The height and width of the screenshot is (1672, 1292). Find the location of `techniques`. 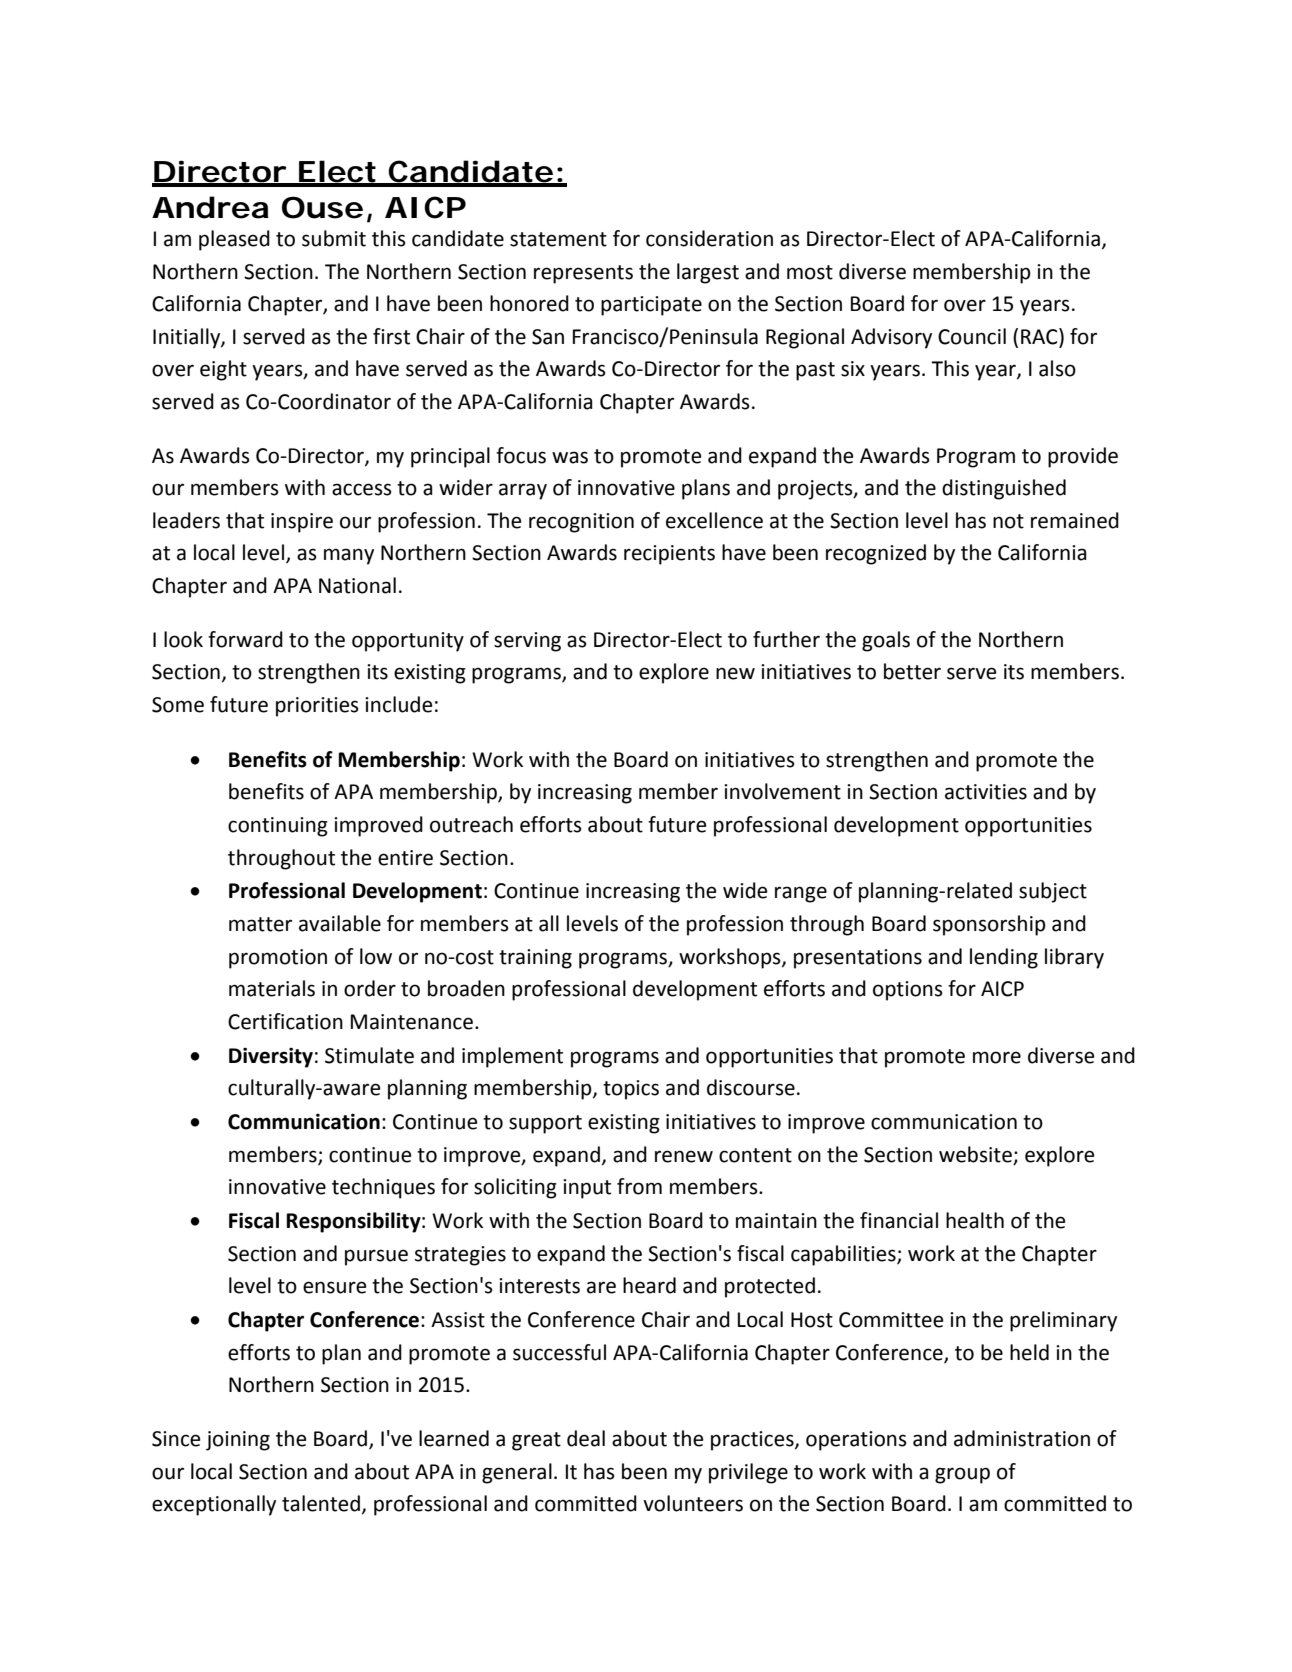

techniques is located at coordinates (383, 1188).
